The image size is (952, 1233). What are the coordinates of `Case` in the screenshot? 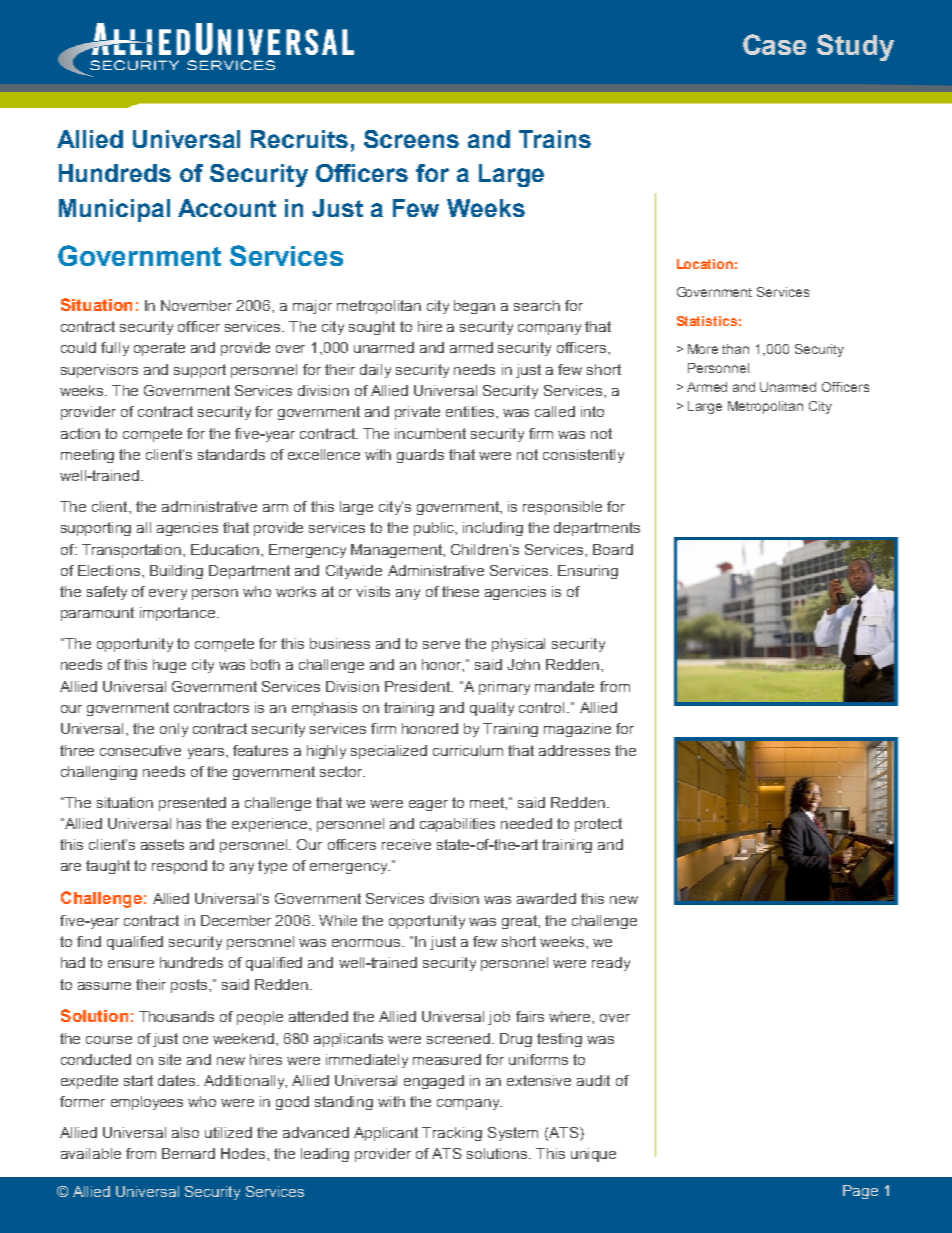 It's located at (774, 44).
